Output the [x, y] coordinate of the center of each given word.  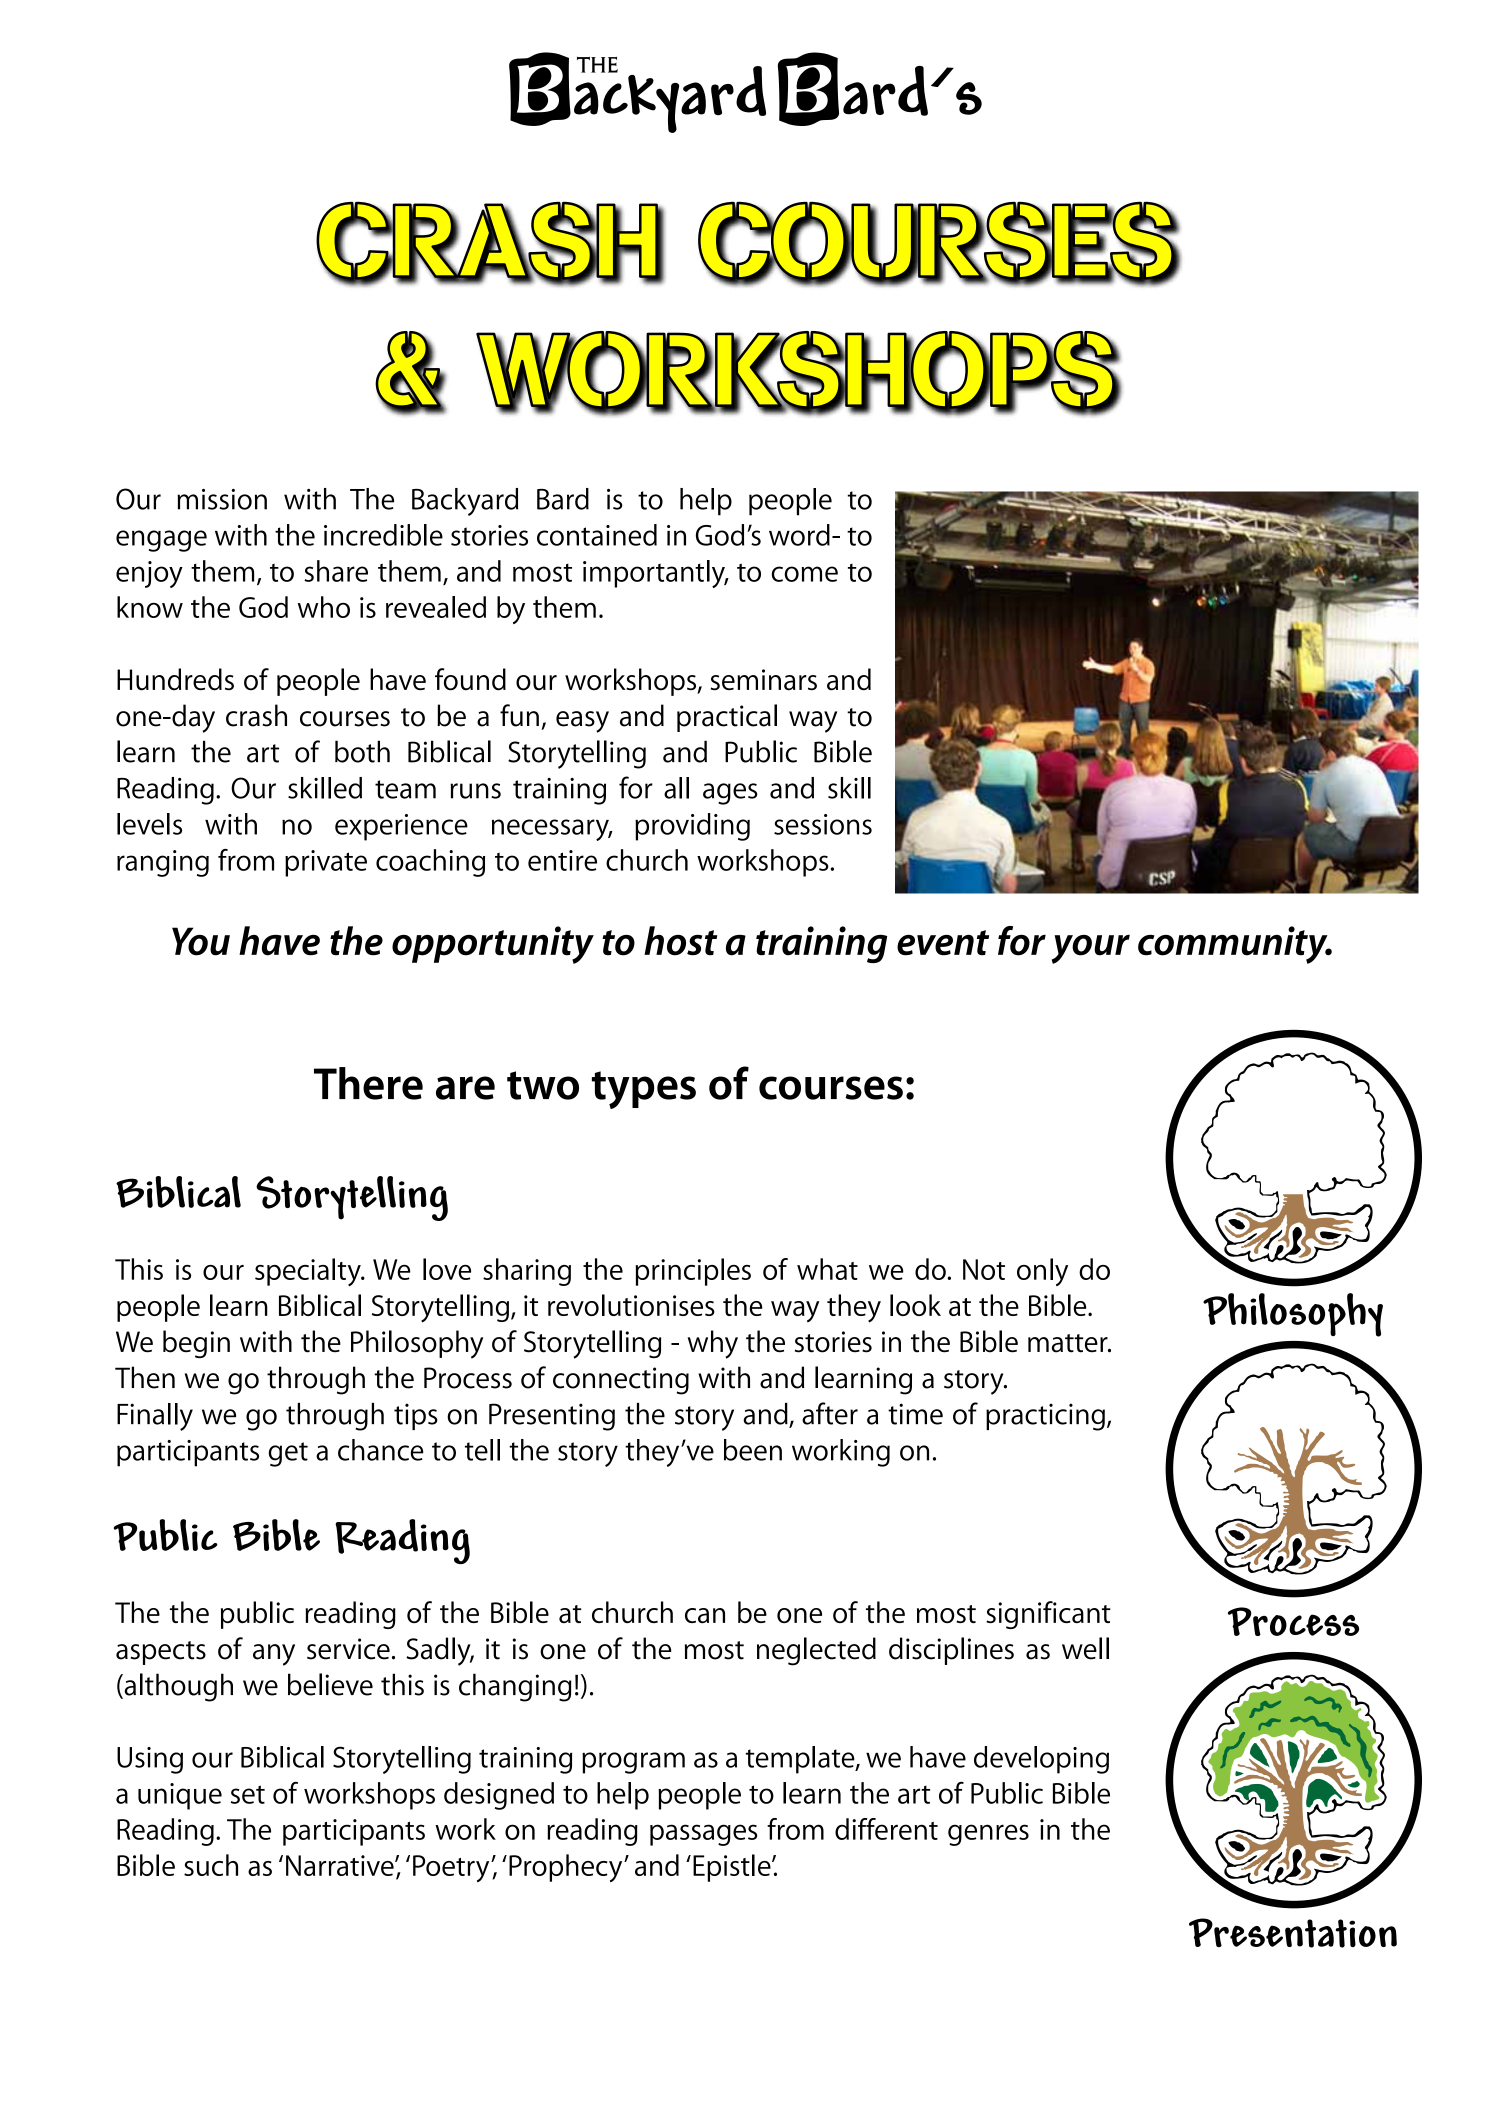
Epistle [733, 1868]
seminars [764, 680]
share [336, 571]
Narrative [341, 1865]
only [1042, 1272]
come [804, 574]
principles [693, 1272]
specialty [309, 1272]
